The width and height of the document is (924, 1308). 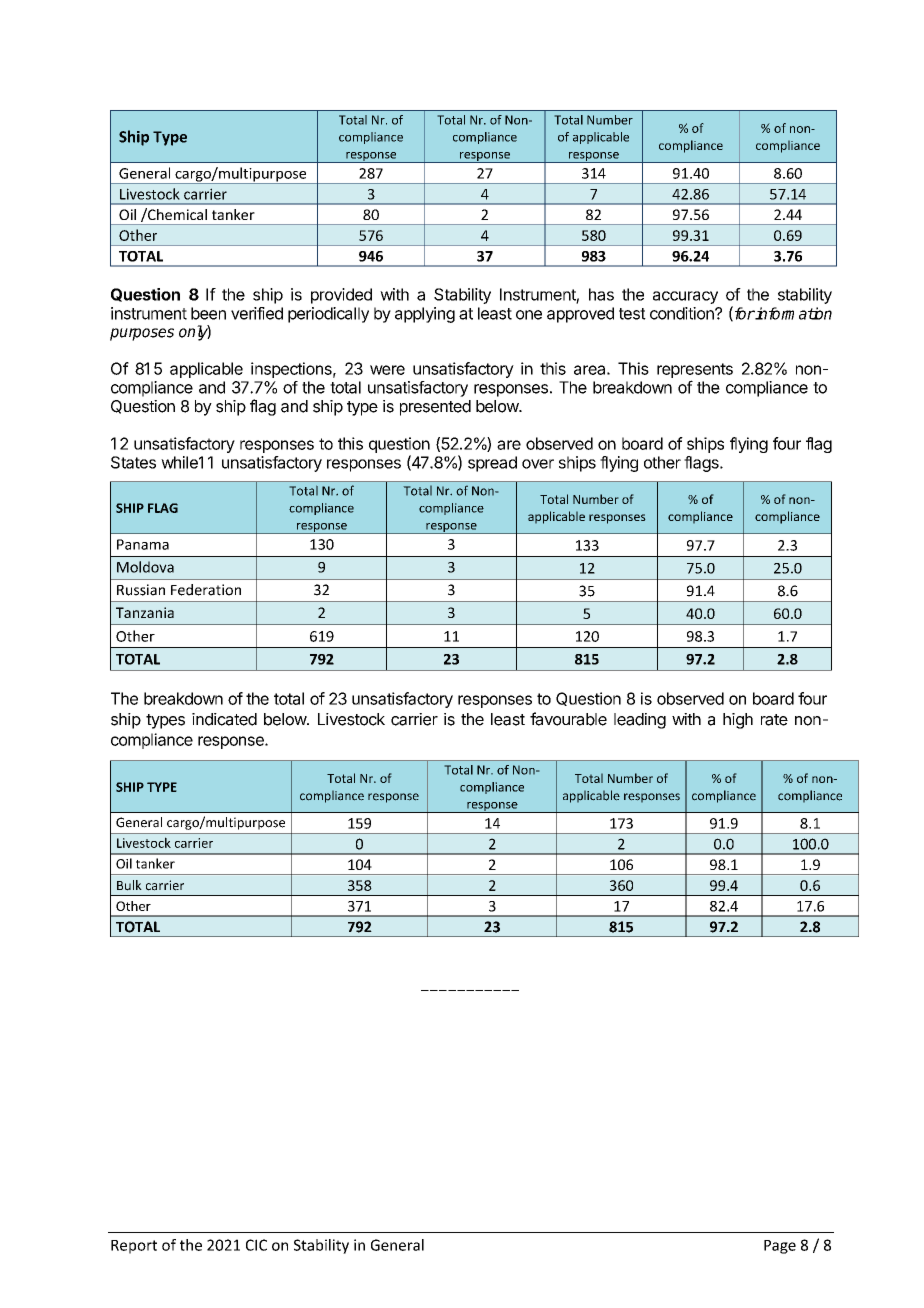 I want to click on Report, so click(x=134, y=1247).
